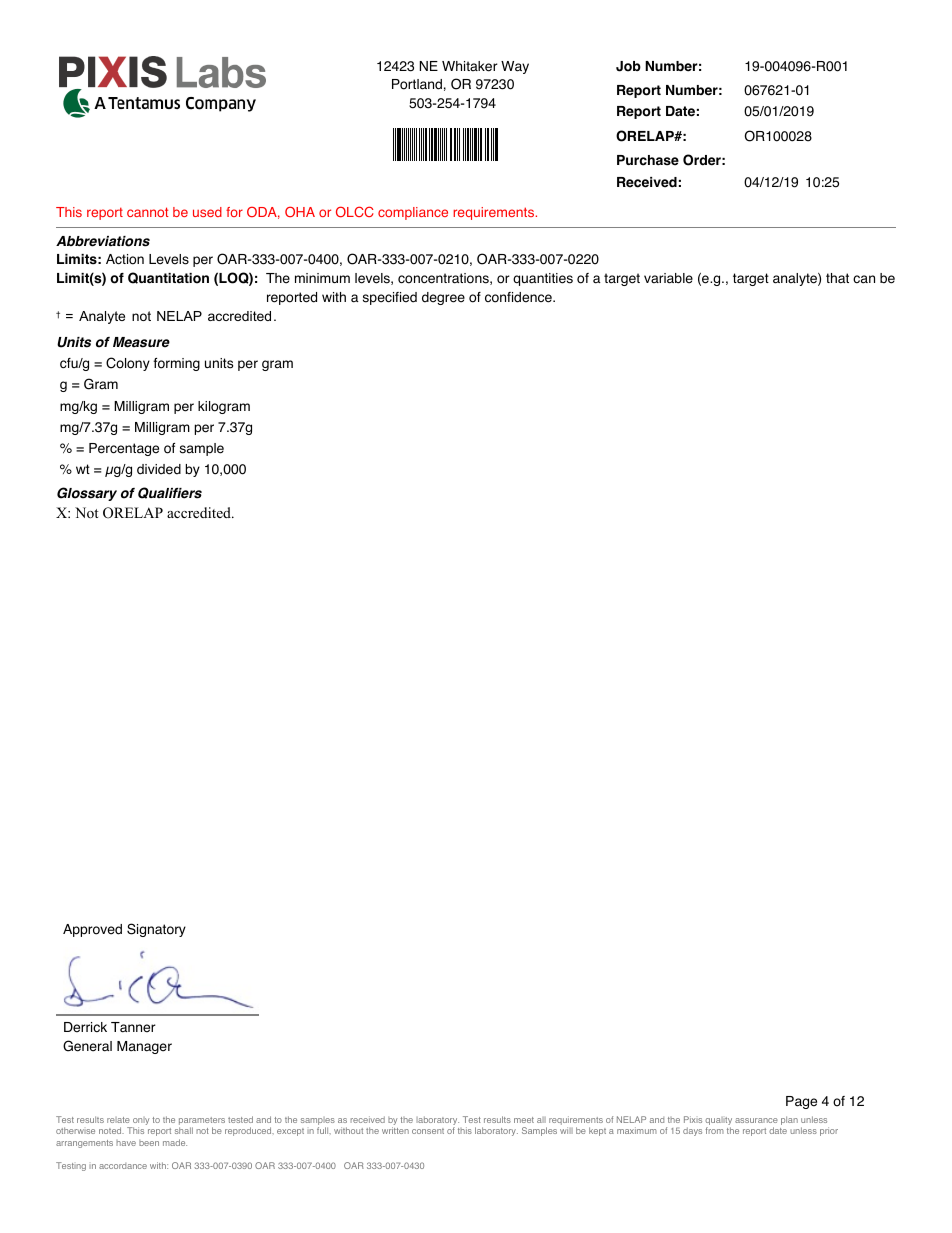  I want to click on forming, so click(176, 364).
